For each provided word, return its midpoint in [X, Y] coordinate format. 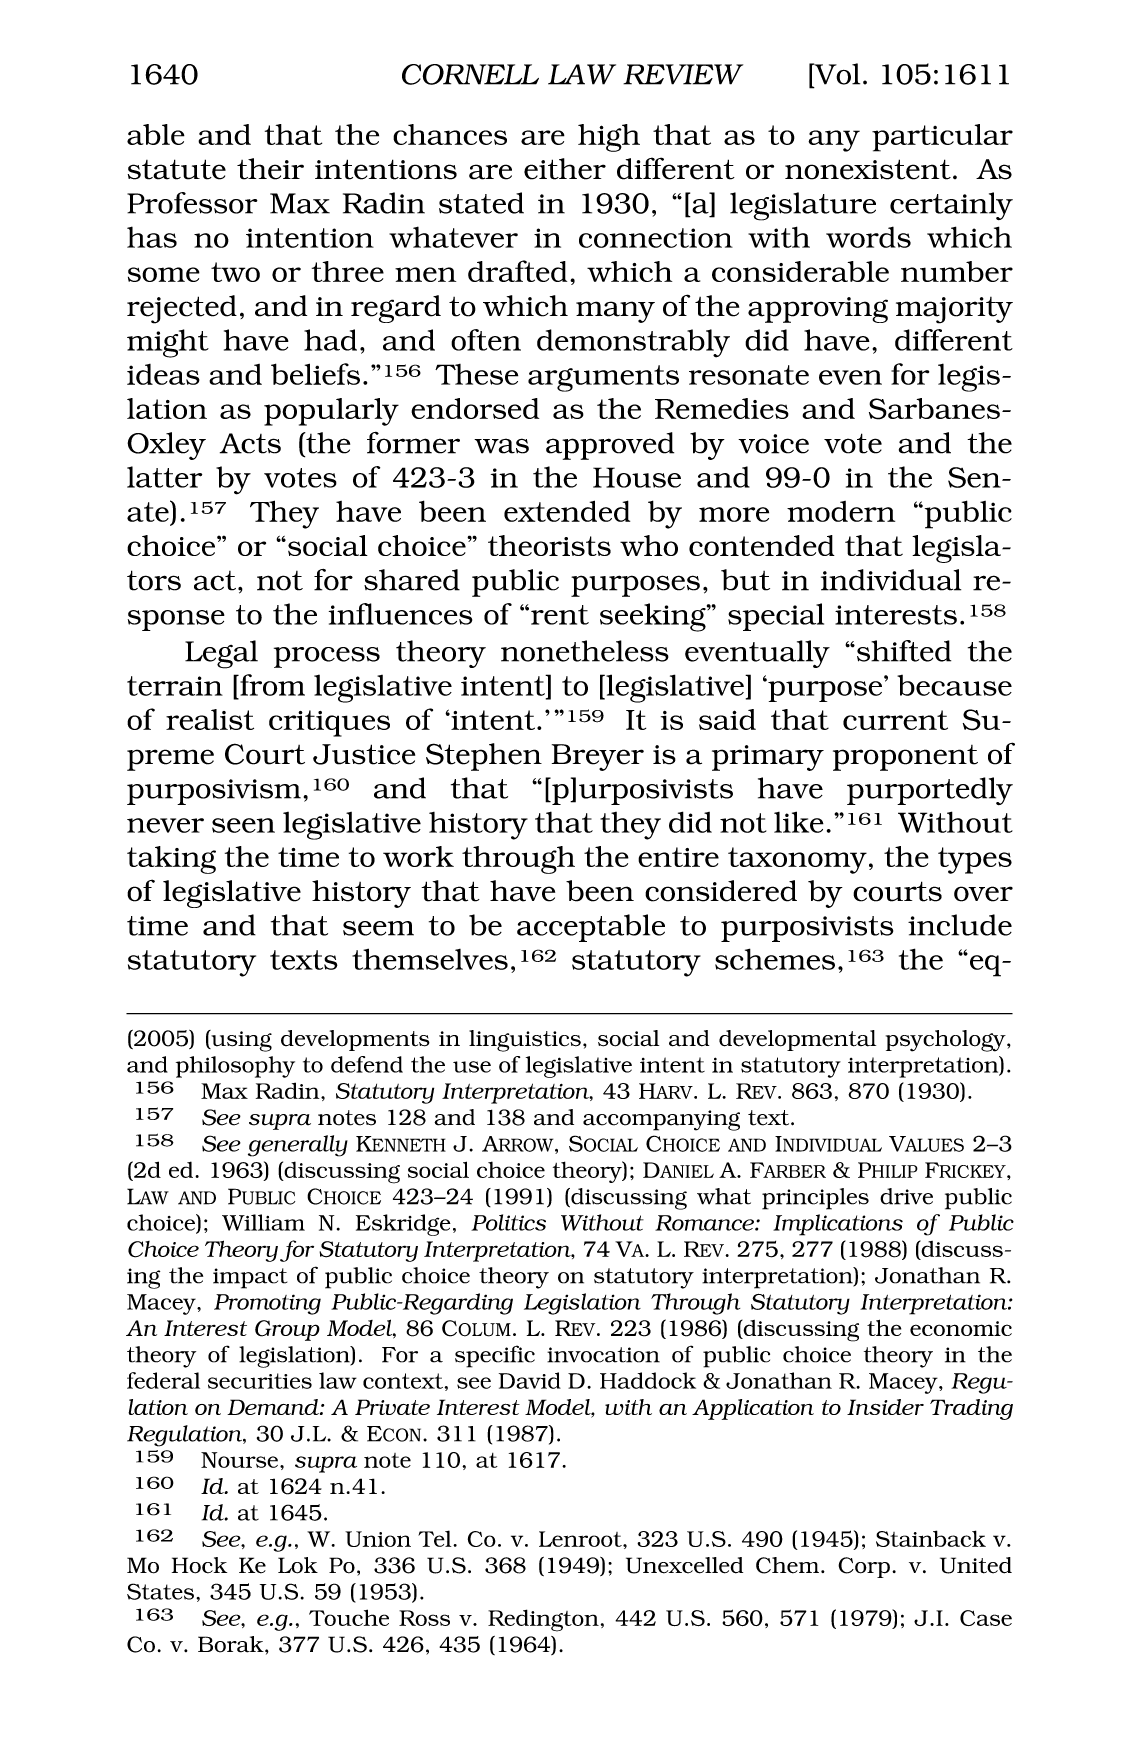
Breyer [598, 757]
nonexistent [868, 169]
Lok [298, 1565]
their [270, 169]
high [609, 138]
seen [243, 825]
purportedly [930, 791]
